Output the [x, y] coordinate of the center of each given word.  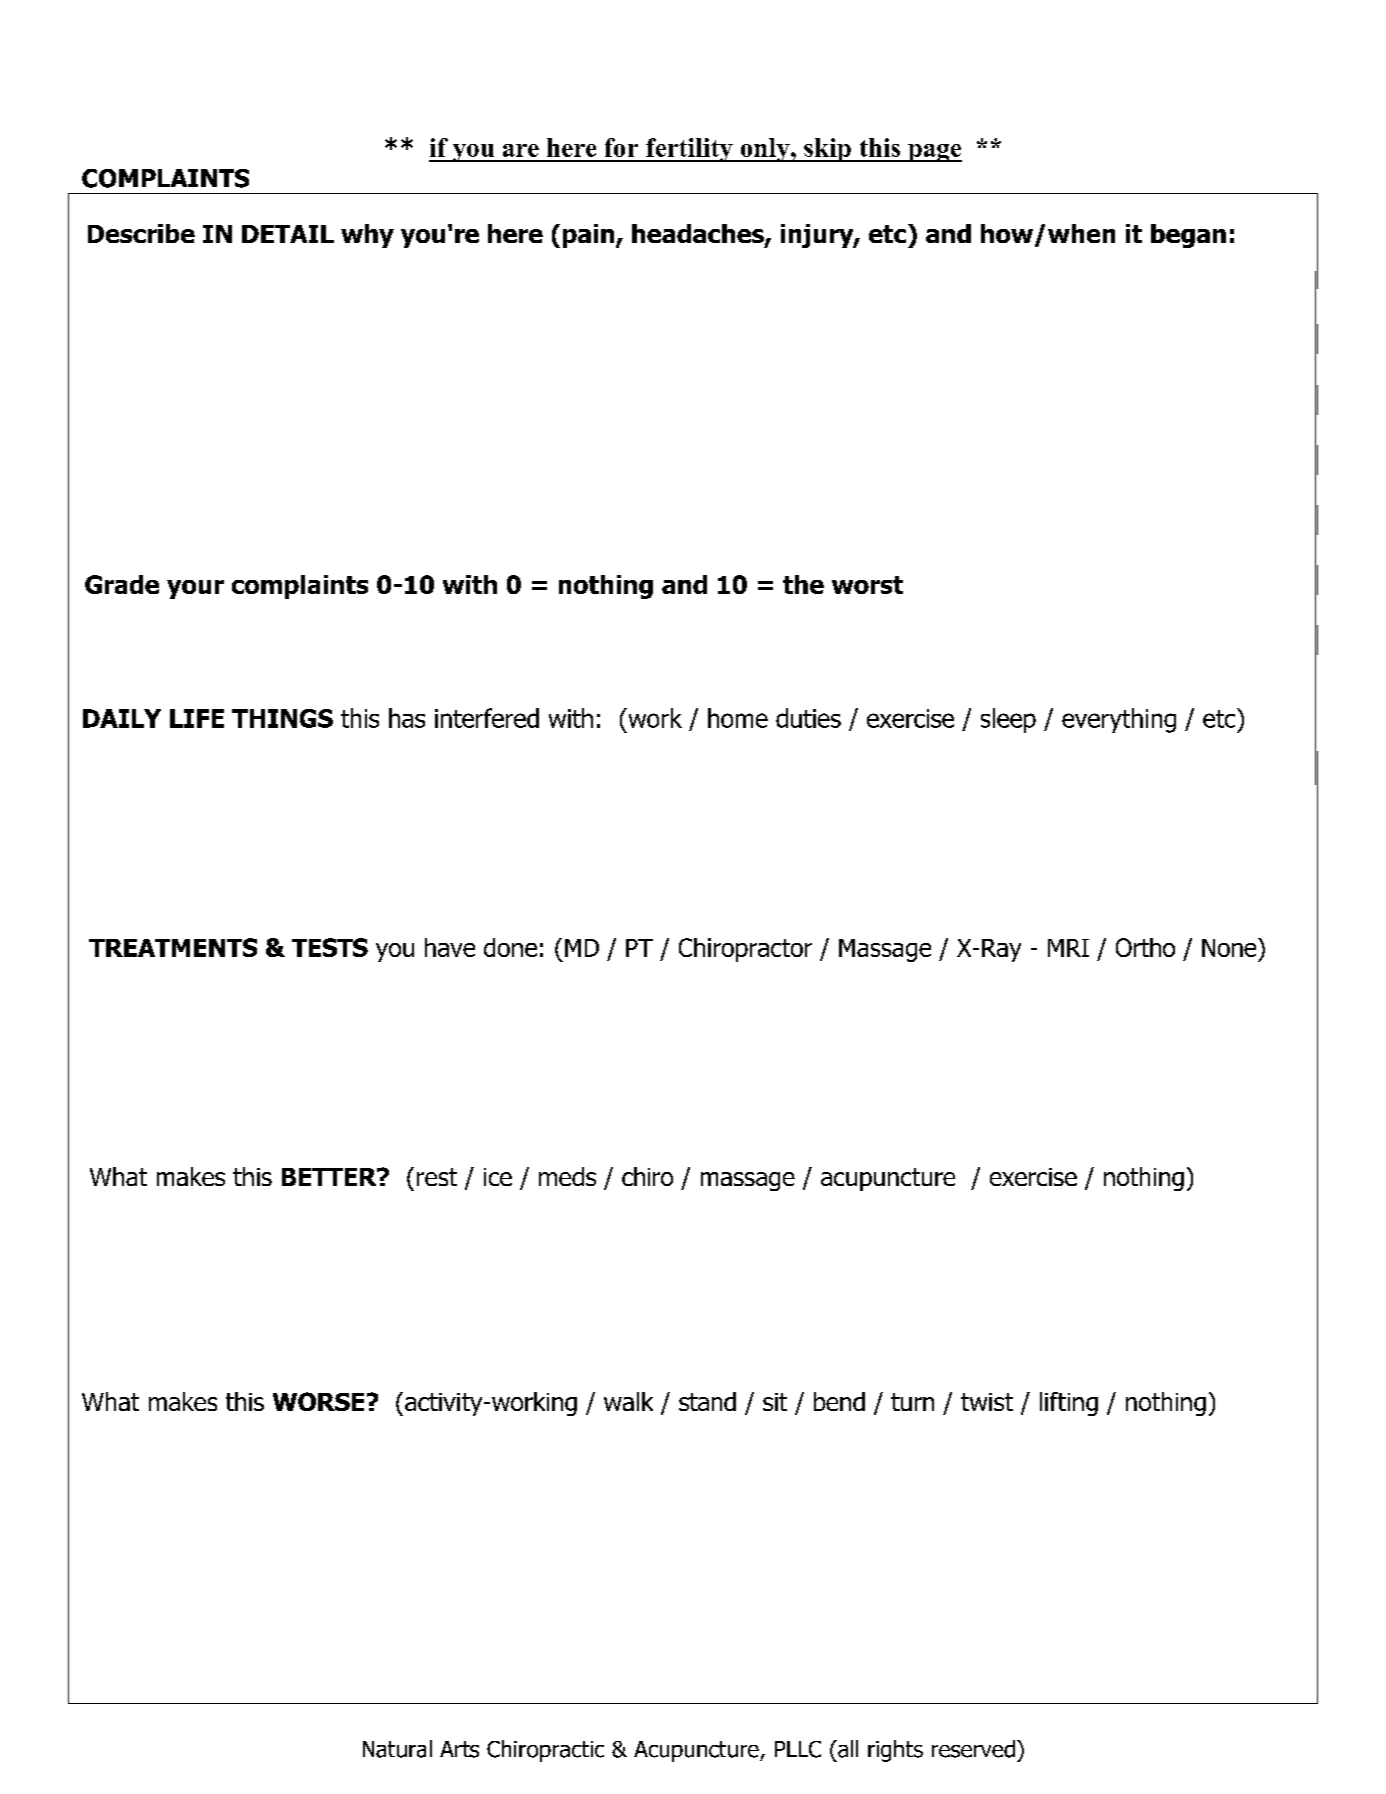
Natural [397, 1749]
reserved [973, 1749]
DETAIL [288, 234]
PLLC [798, 1749]
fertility [689, 150]
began [1188, 236]
